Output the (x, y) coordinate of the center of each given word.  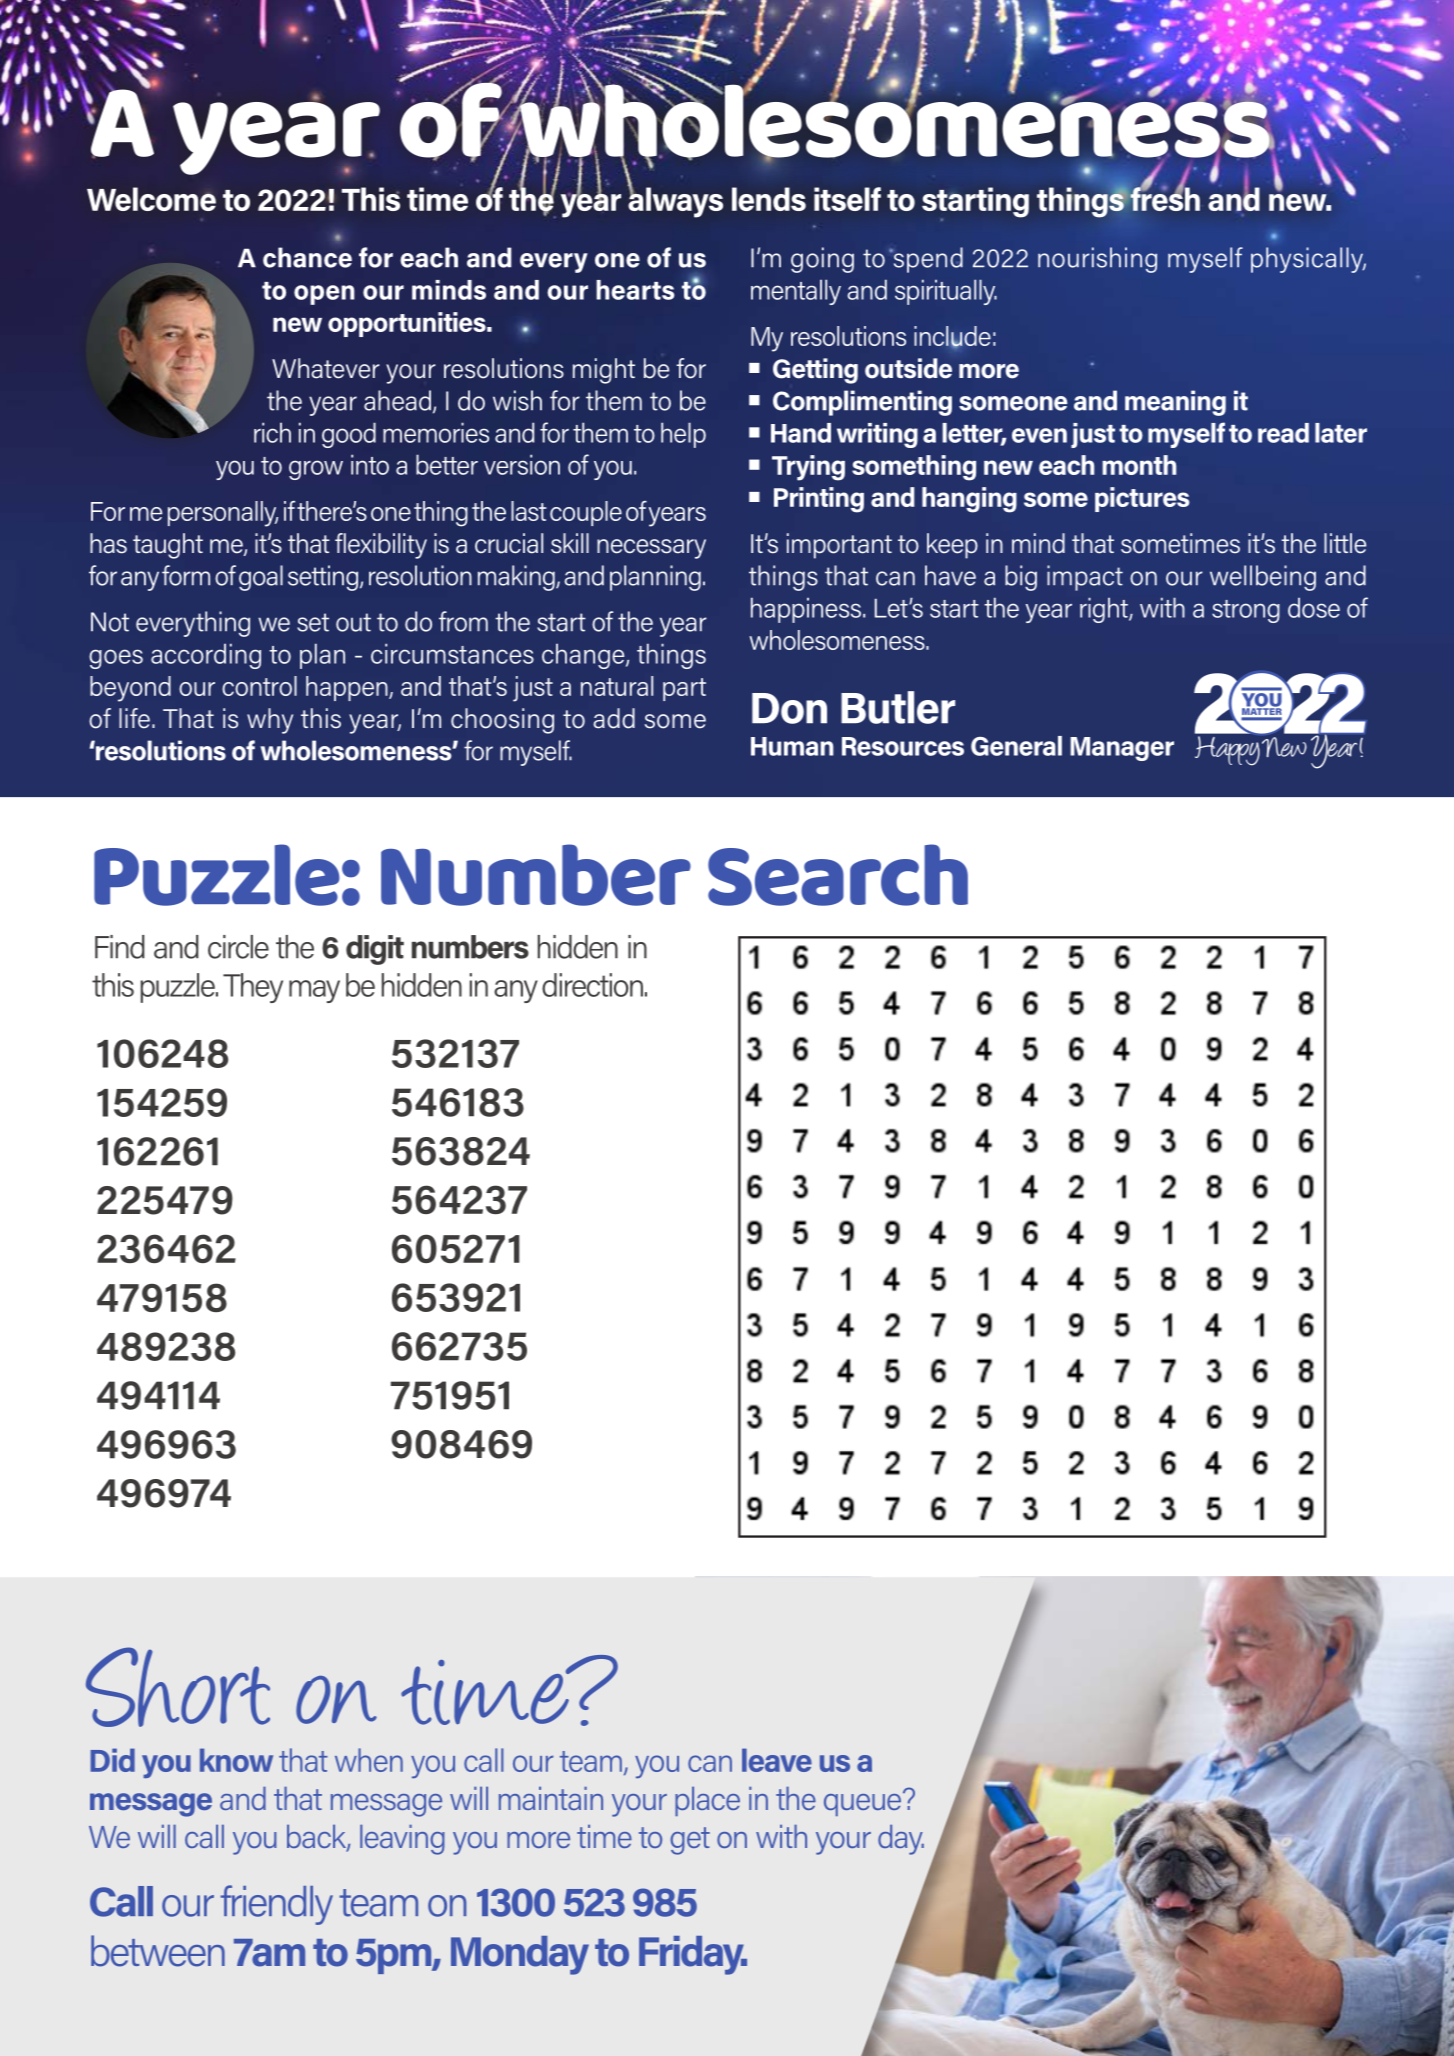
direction (592, 985)
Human (792, 746)
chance (307, 257)
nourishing (1097, 260)
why (270, 721)
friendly (277, 1905)
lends (769, 199)
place (707, 1801)
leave (777, 1760)
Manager (1122, 749)
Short (178, 1687)
